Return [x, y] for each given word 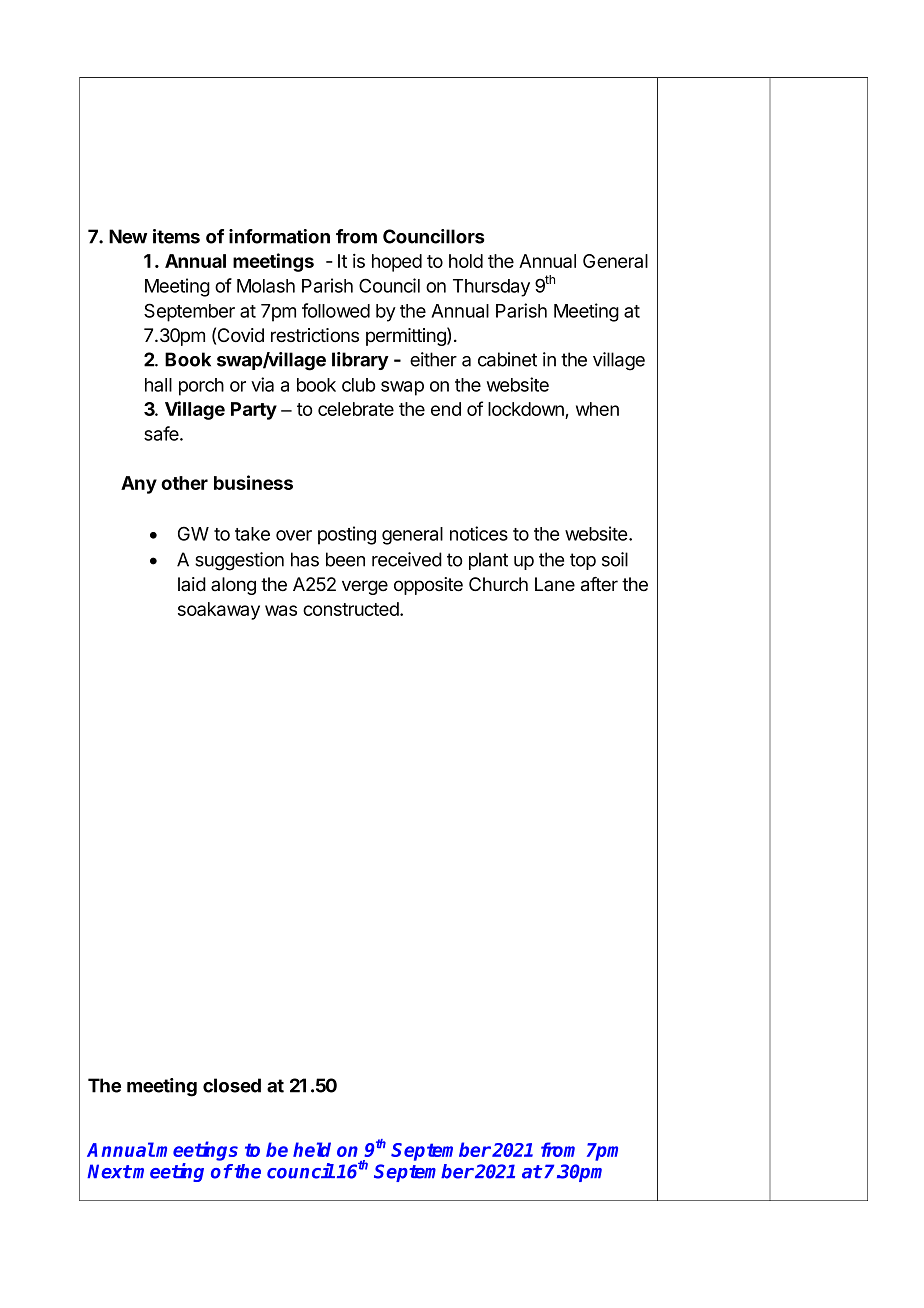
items [176, 236]
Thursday [491, 288]
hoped [397, 263]
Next [109, 1171]
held [312, 1149]
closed [232, 1085]
